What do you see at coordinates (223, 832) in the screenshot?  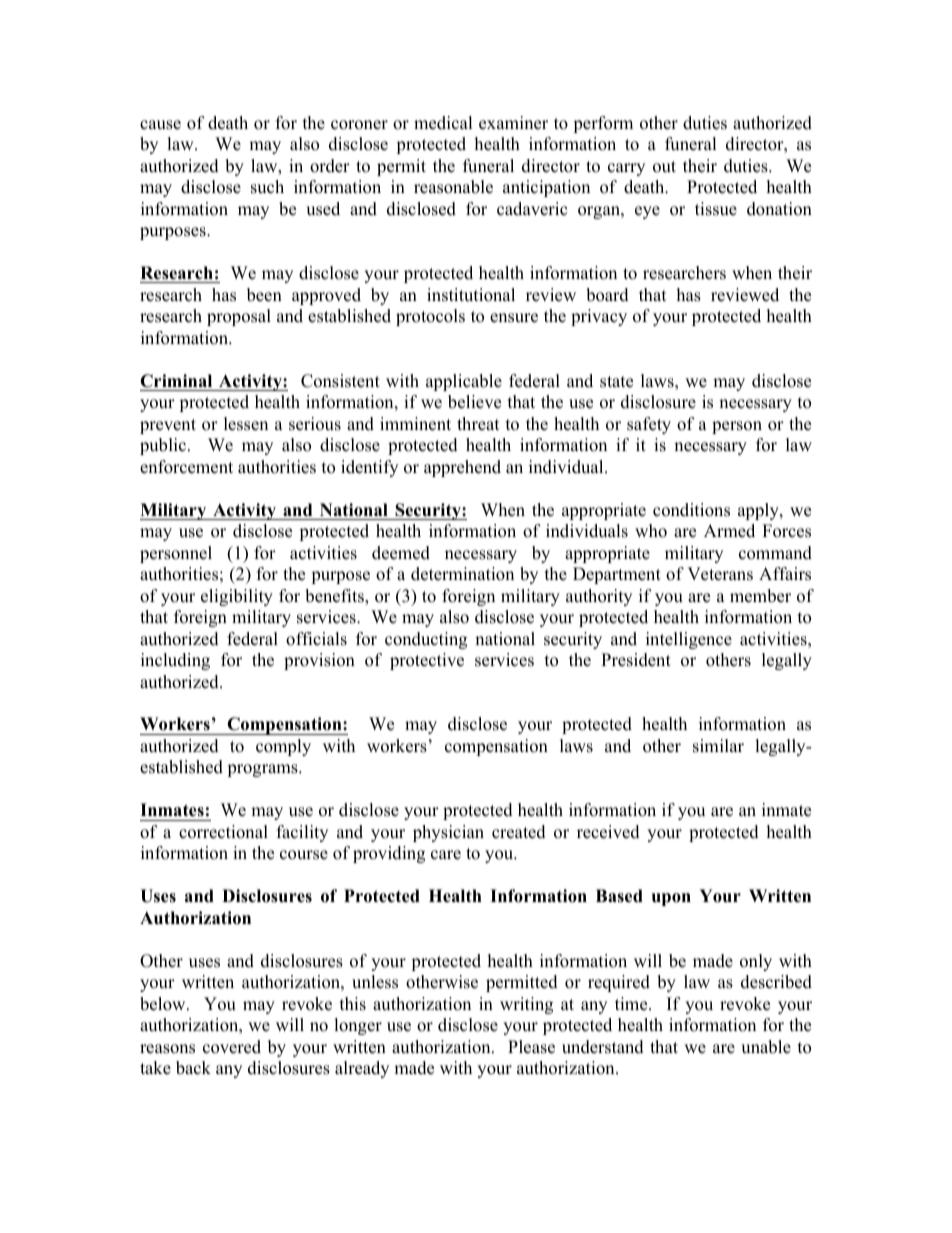 I see `correctional` at bounding box center [223, 832].
